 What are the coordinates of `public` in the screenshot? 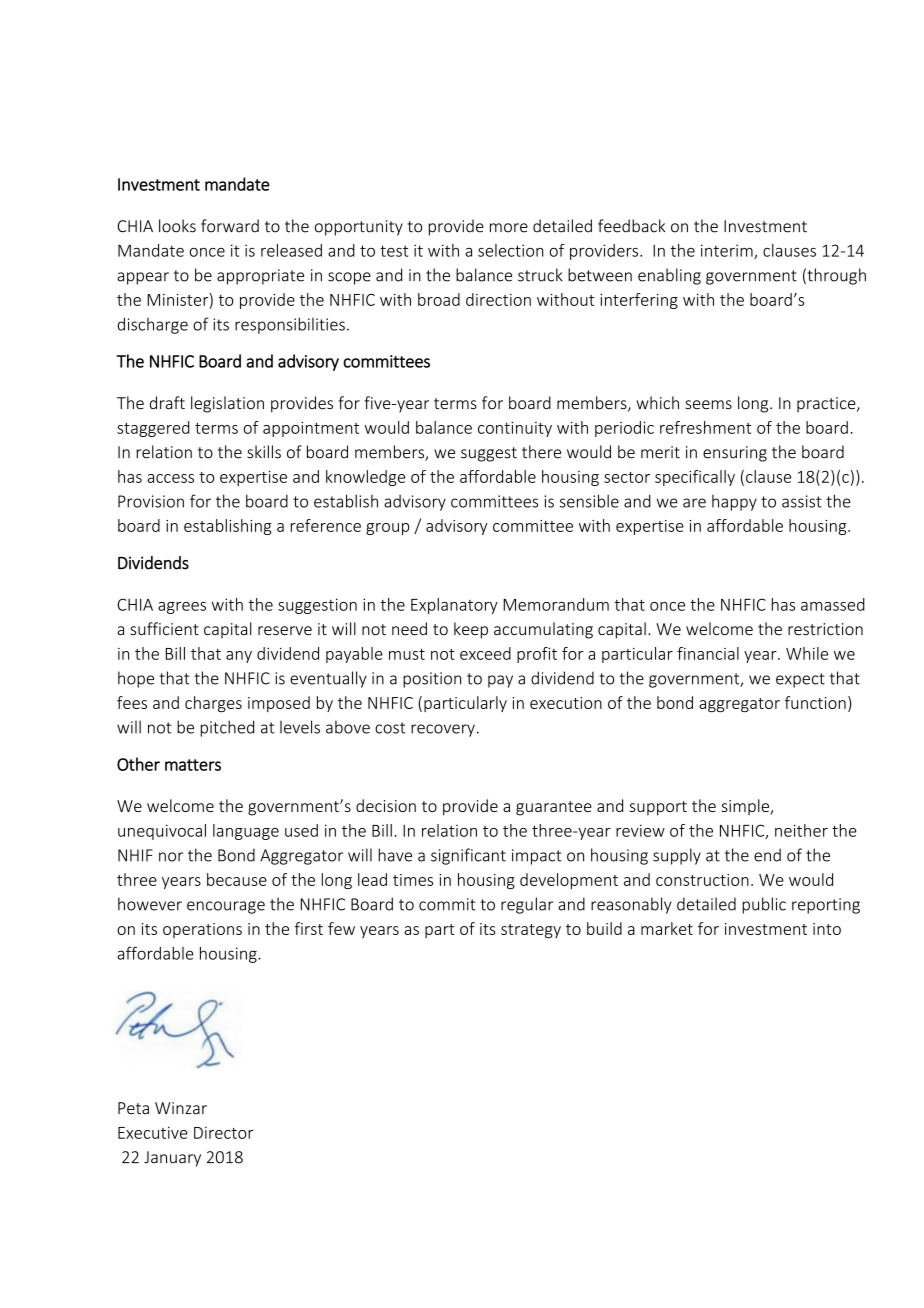 It's located at (764, 905).
